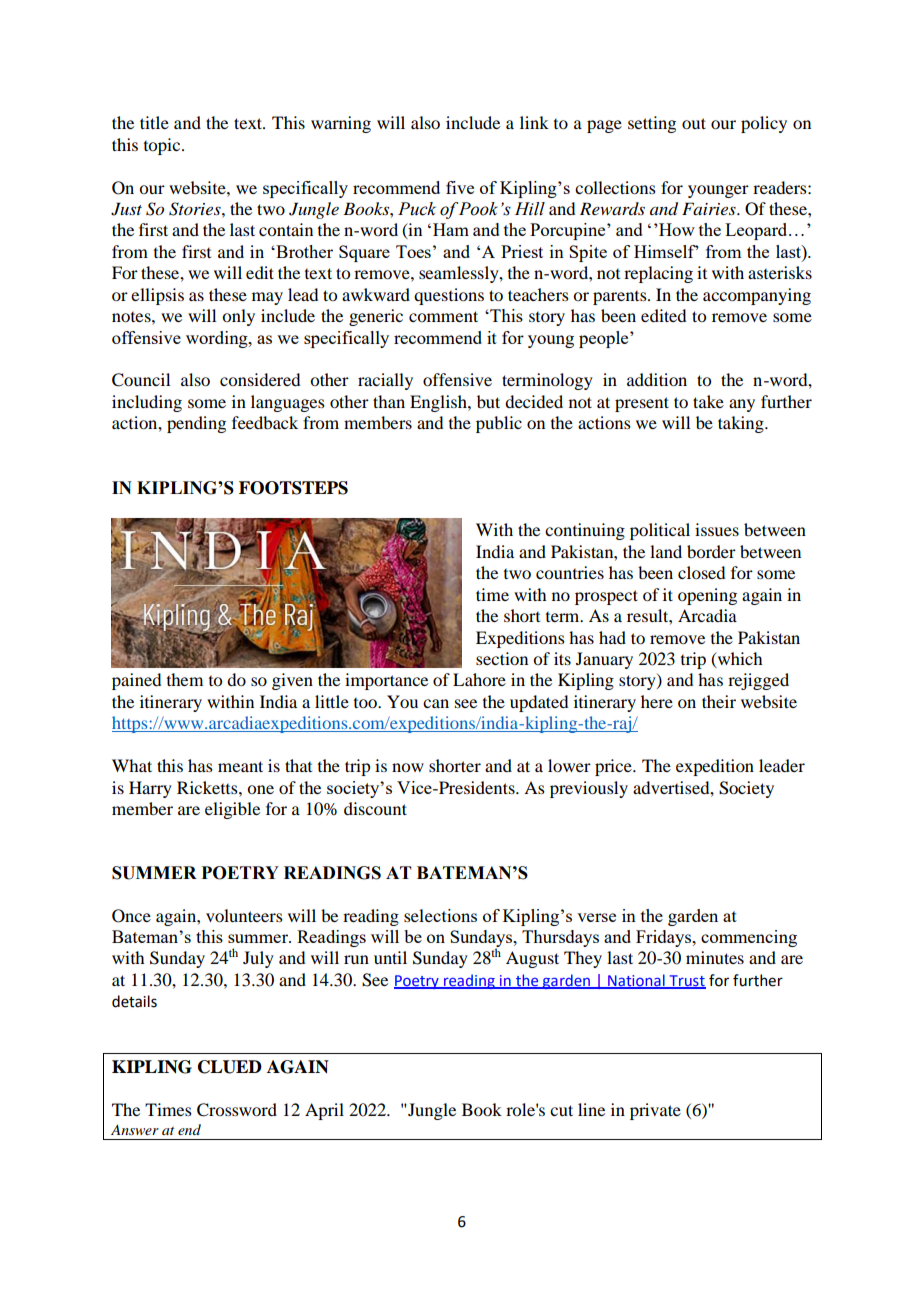 The height and width of the screenshot is (1307, 924). What do you see at coordinates (460, 187) in the screenshot?
I see `five` at bounding box center [460, 187].
